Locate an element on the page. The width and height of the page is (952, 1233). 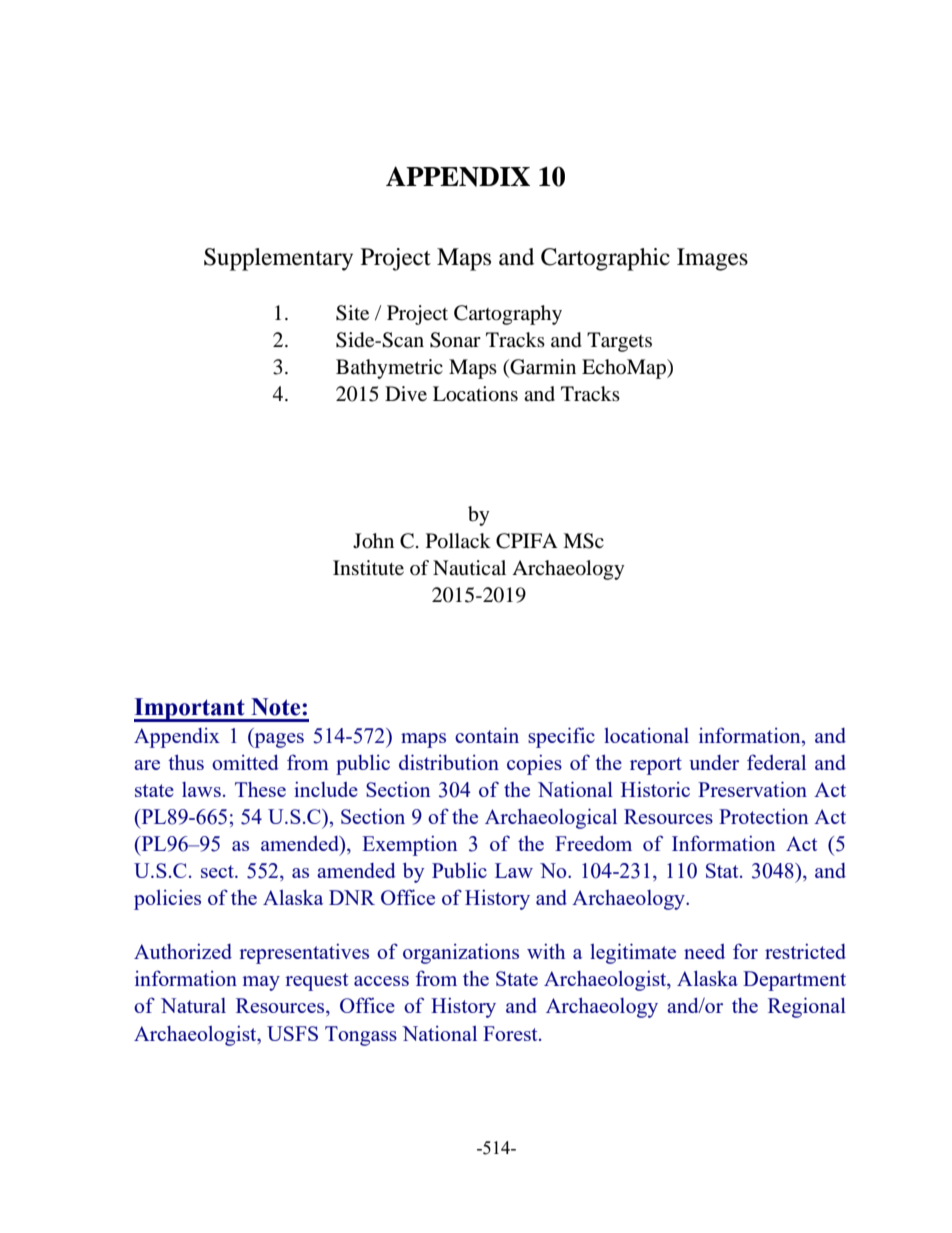
Natural is located at coordinates (193, 1005).
